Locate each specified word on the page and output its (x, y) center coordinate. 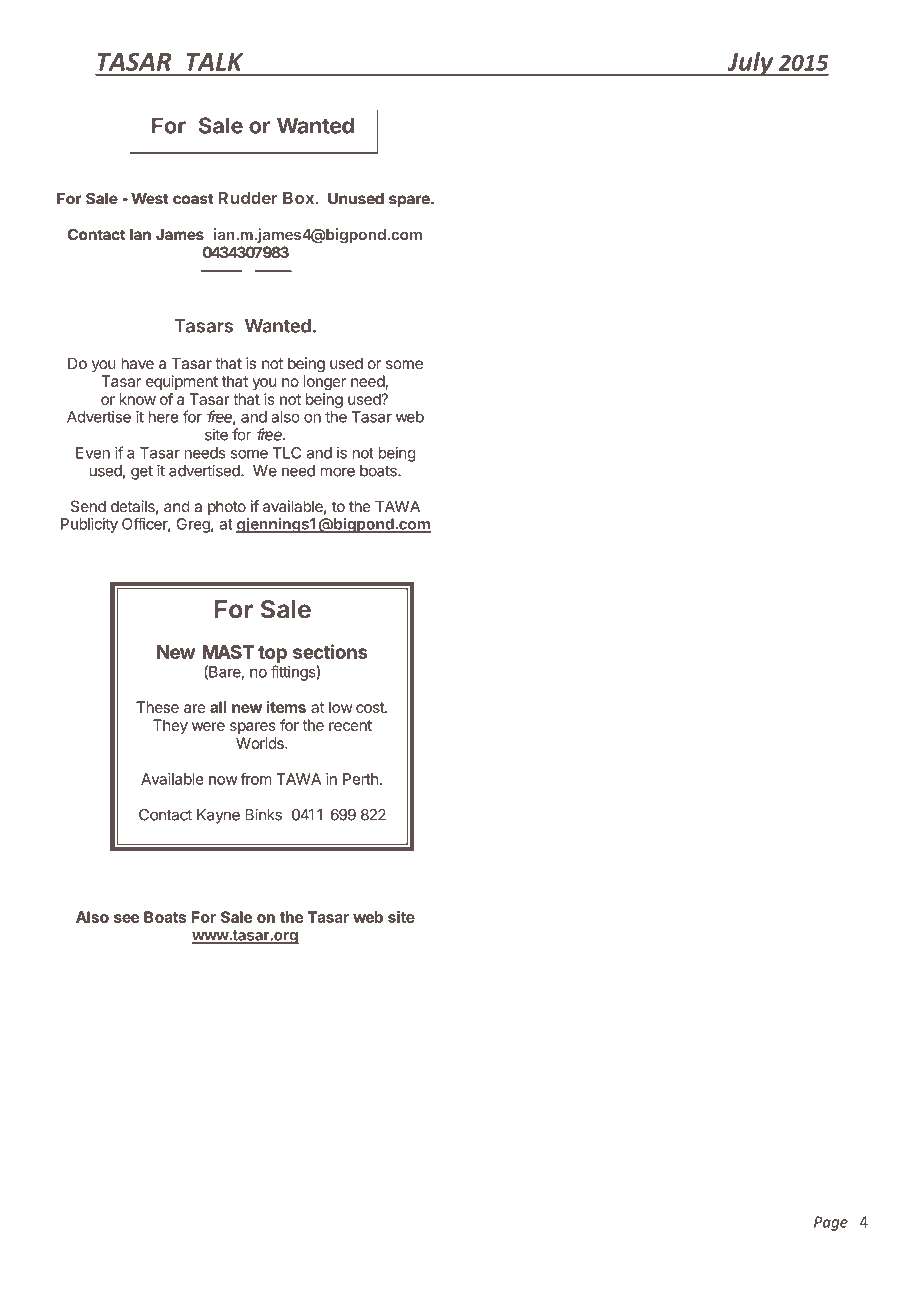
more (338, 472)
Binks (263, 814)
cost (371, 707)
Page (831, 1223)
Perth (360, 779)
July (750, 63)
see (127, 918)
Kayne (218, 816)
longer (325, 382)
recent (350, 725)
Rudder (247, 197)
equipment (182, 382)
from (256, 779)
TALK (215, 62)
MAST (228, 652)
